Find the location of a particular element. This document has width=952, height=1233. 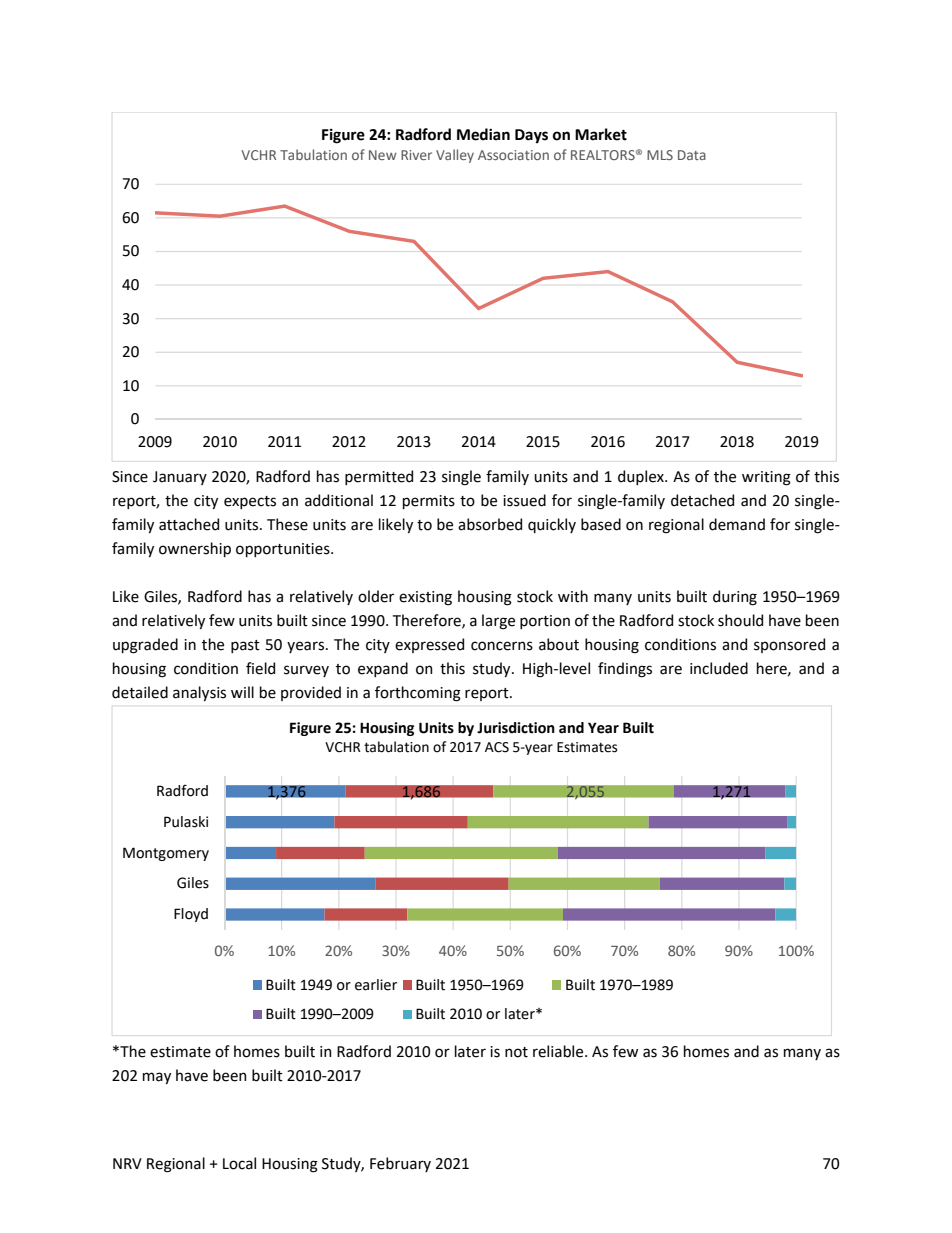

included is located at coordinates (719, 668).
